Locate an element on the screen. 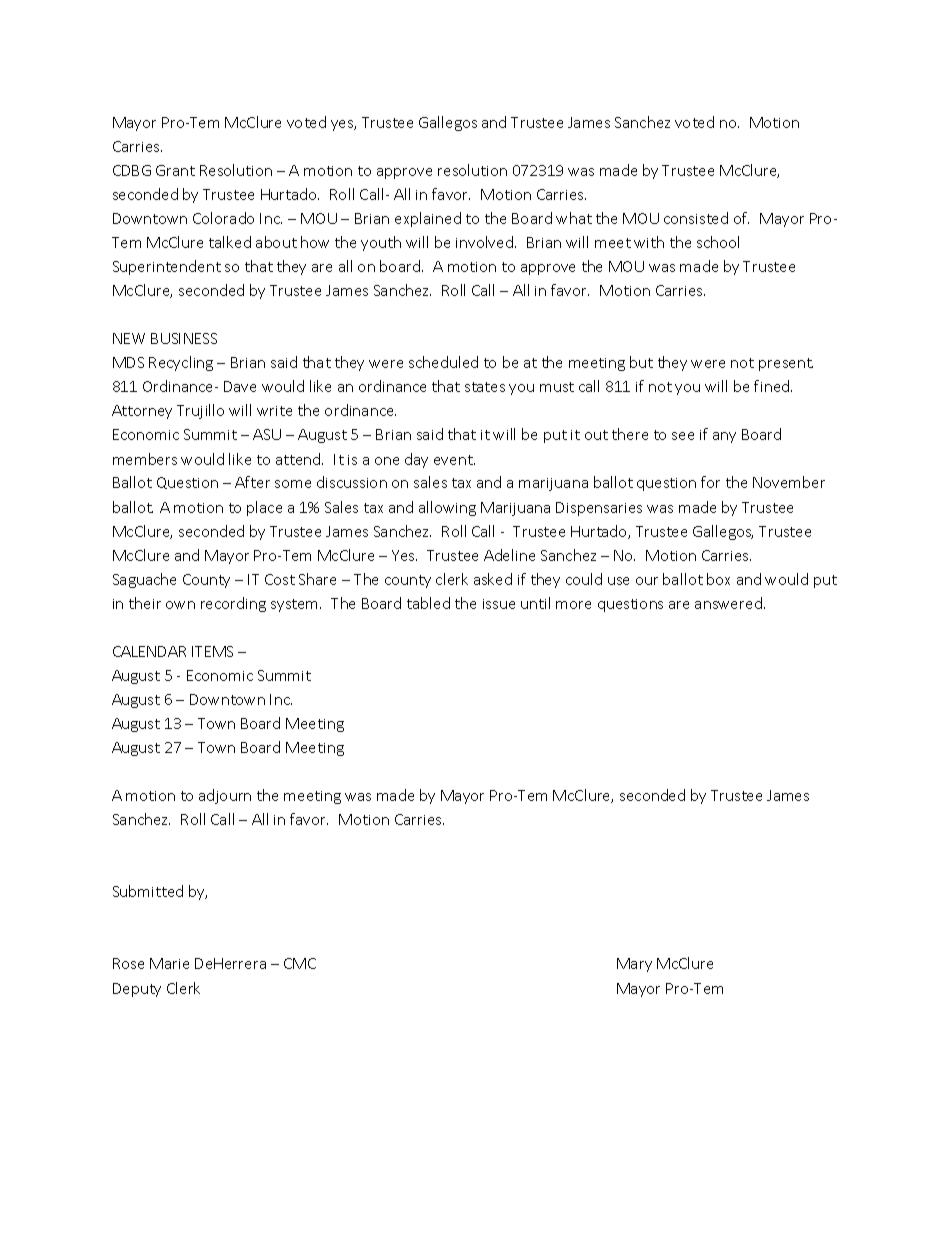 The height and width of the screenshot is (1233, 952). issue is located at coordinates (499, 604).
